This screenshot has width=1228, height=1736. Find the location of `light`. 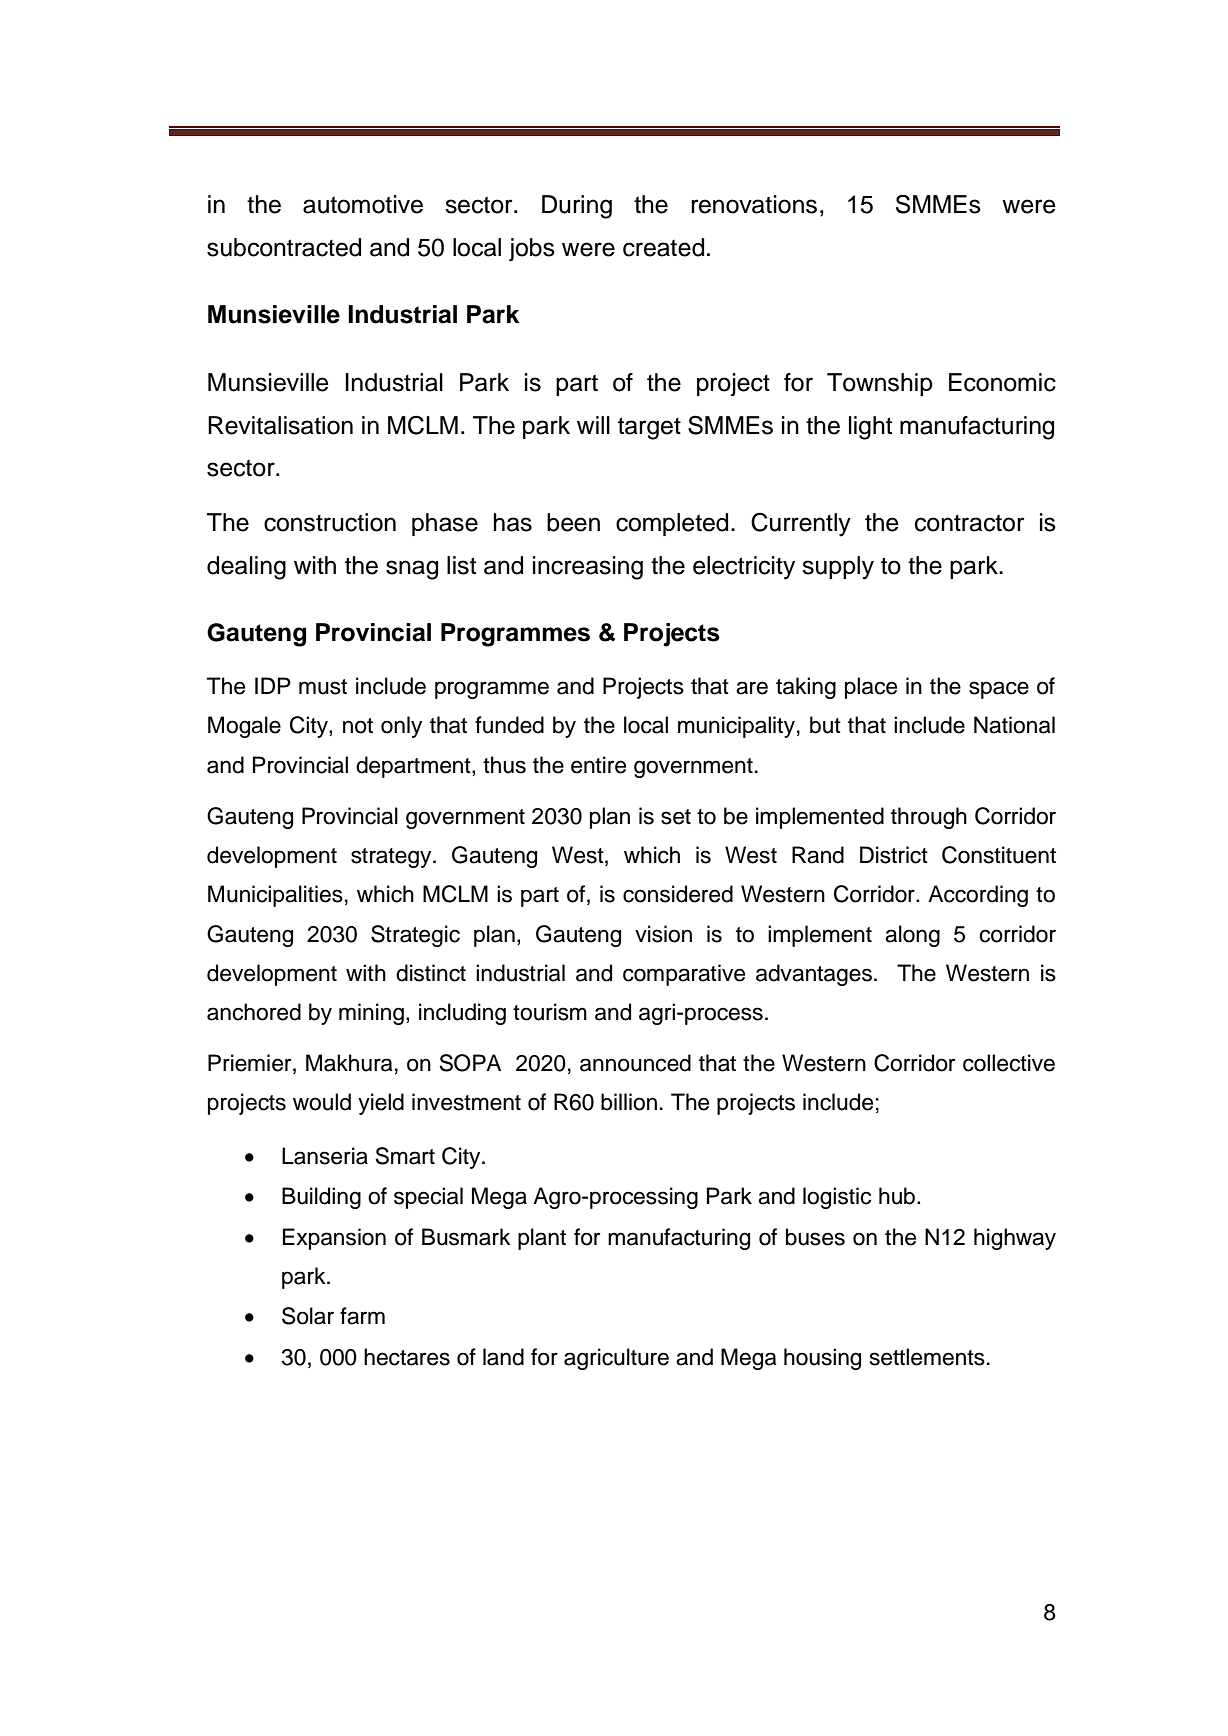

light is located at coordinates (870, 428).
